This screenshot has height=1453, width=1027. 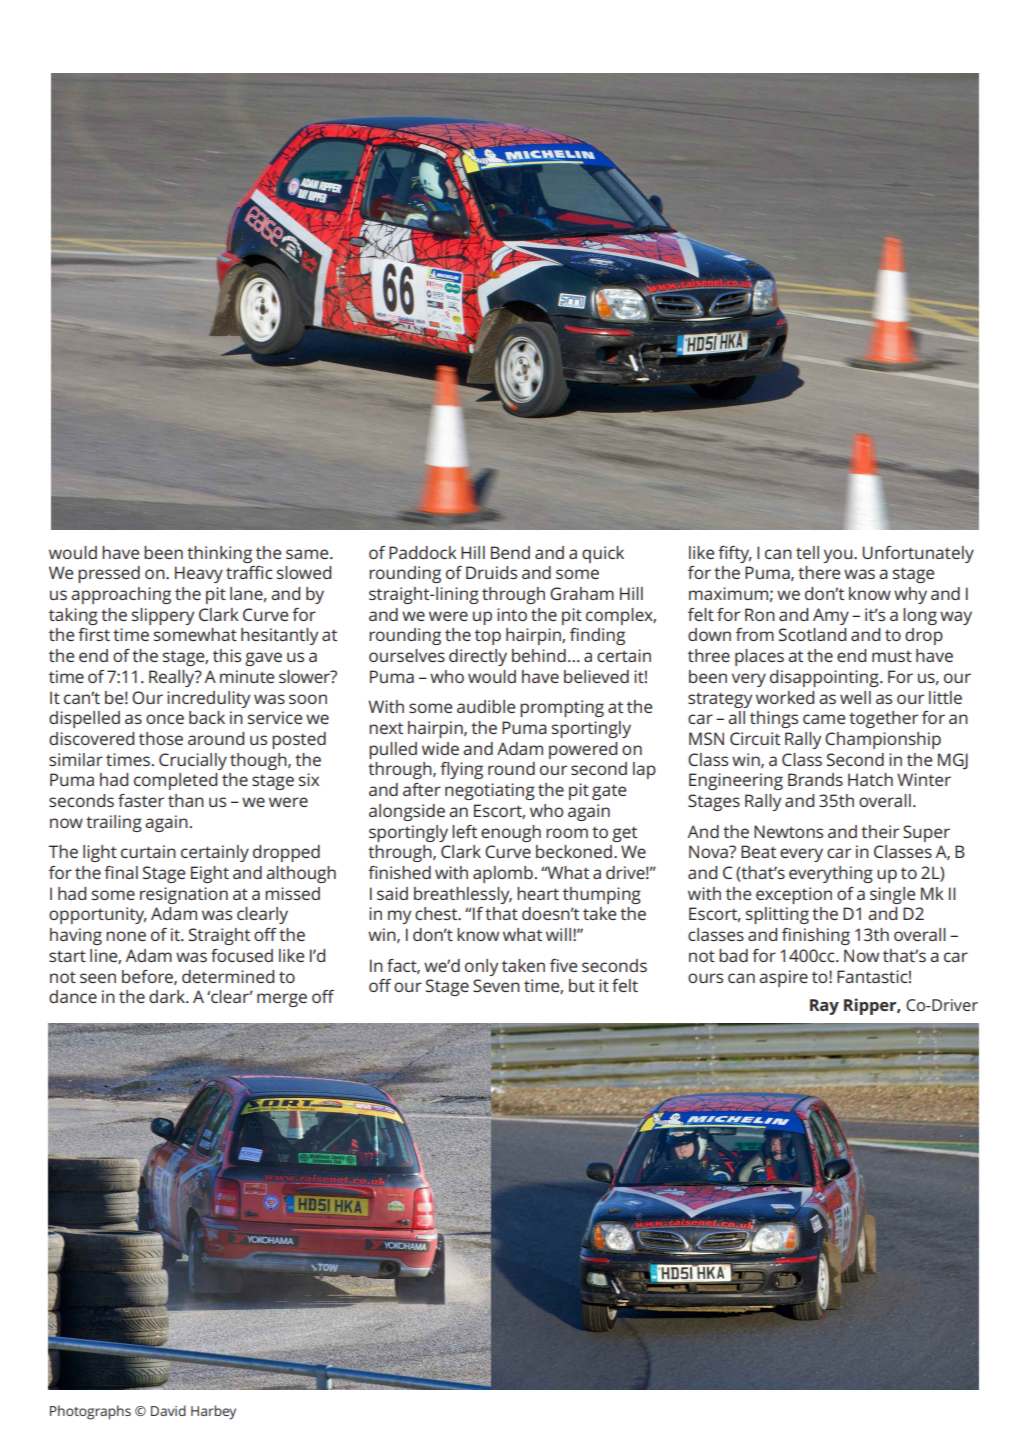 What do you see at coordinates (824, 1007) in the screenshot?
I see `Ray` at bounding box center [824, 1007].
